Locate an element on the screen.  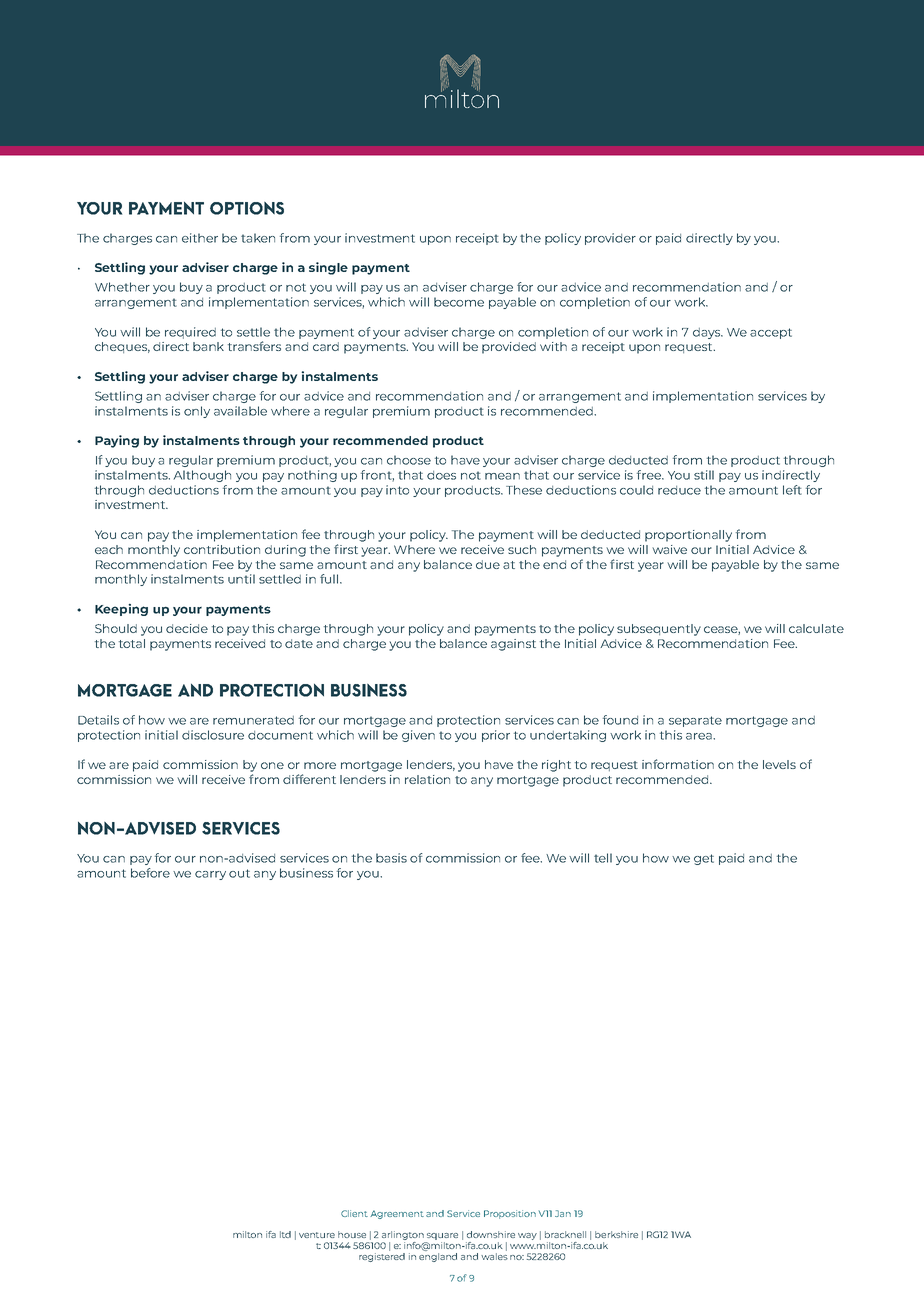
basis is located at coordinates (391, 858).
